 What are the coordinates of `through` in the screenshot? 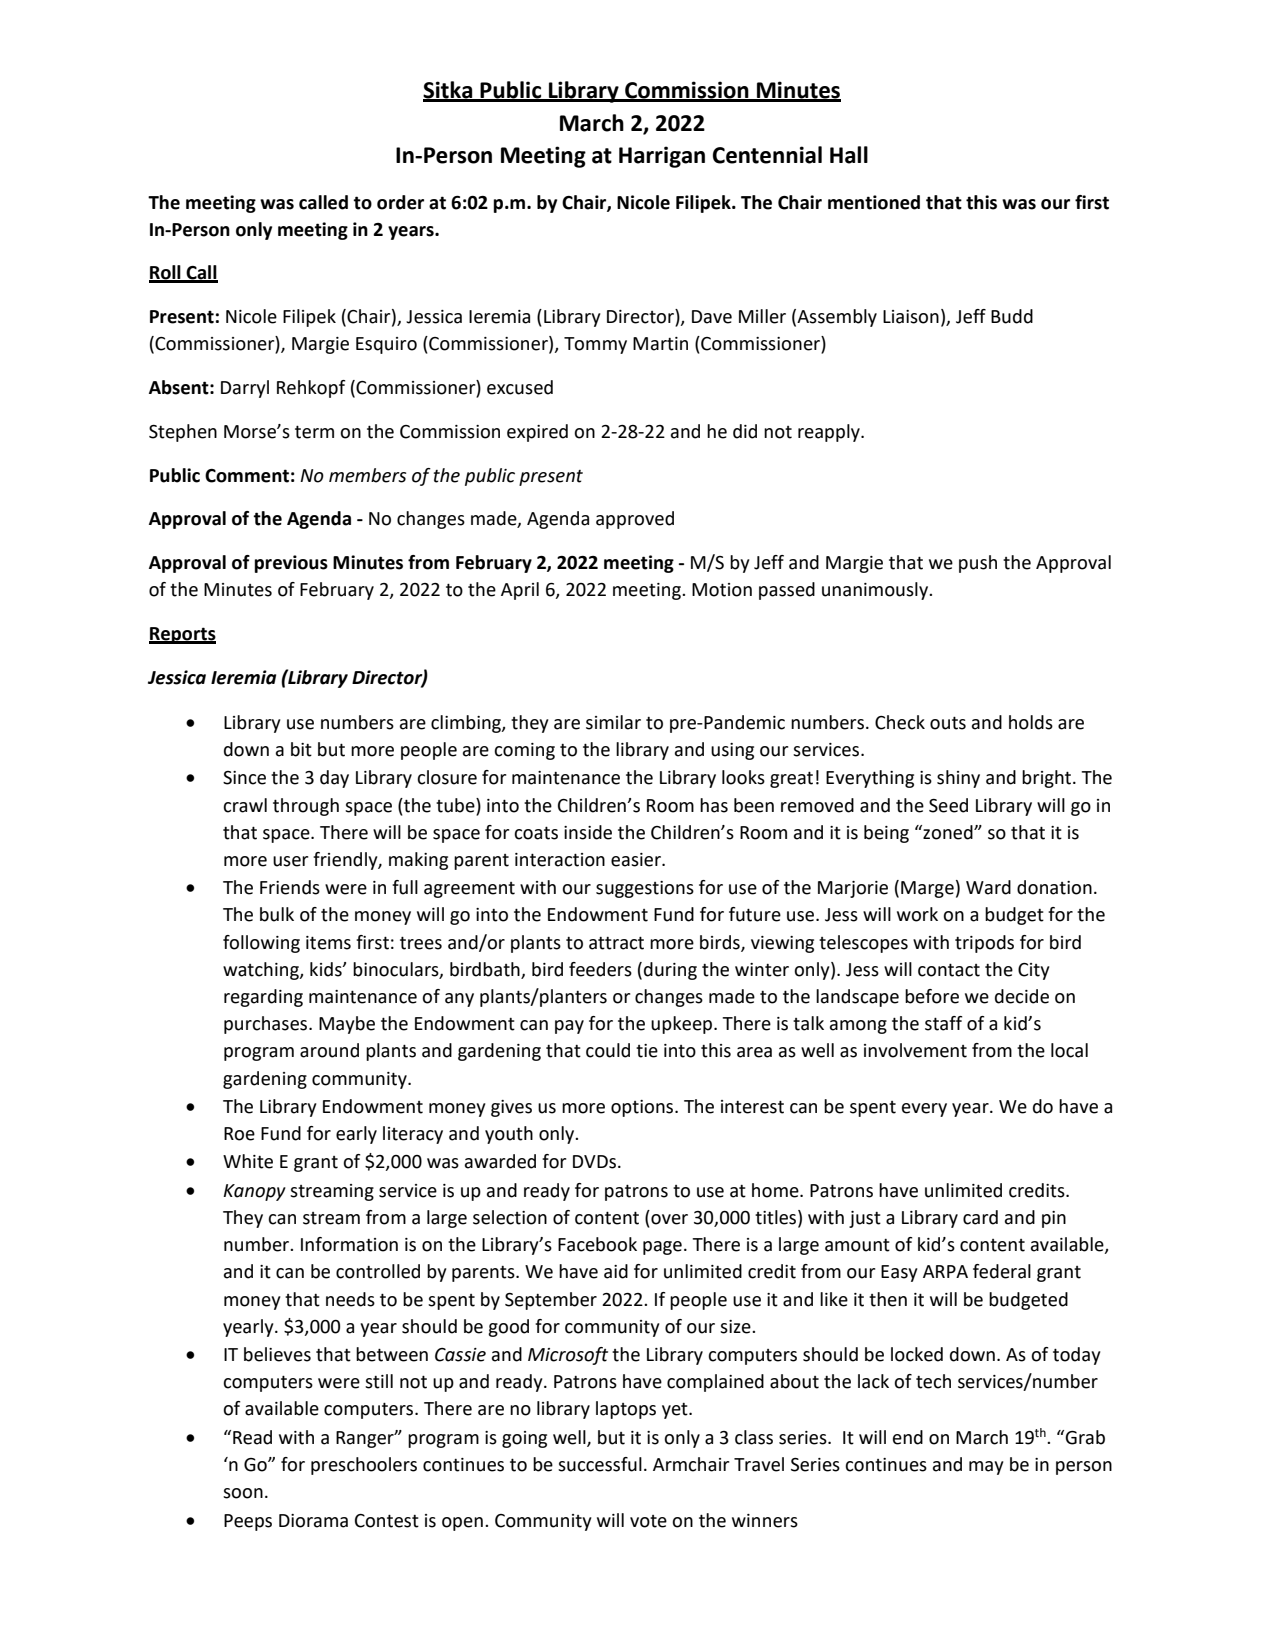 It's located at (306, 807).
